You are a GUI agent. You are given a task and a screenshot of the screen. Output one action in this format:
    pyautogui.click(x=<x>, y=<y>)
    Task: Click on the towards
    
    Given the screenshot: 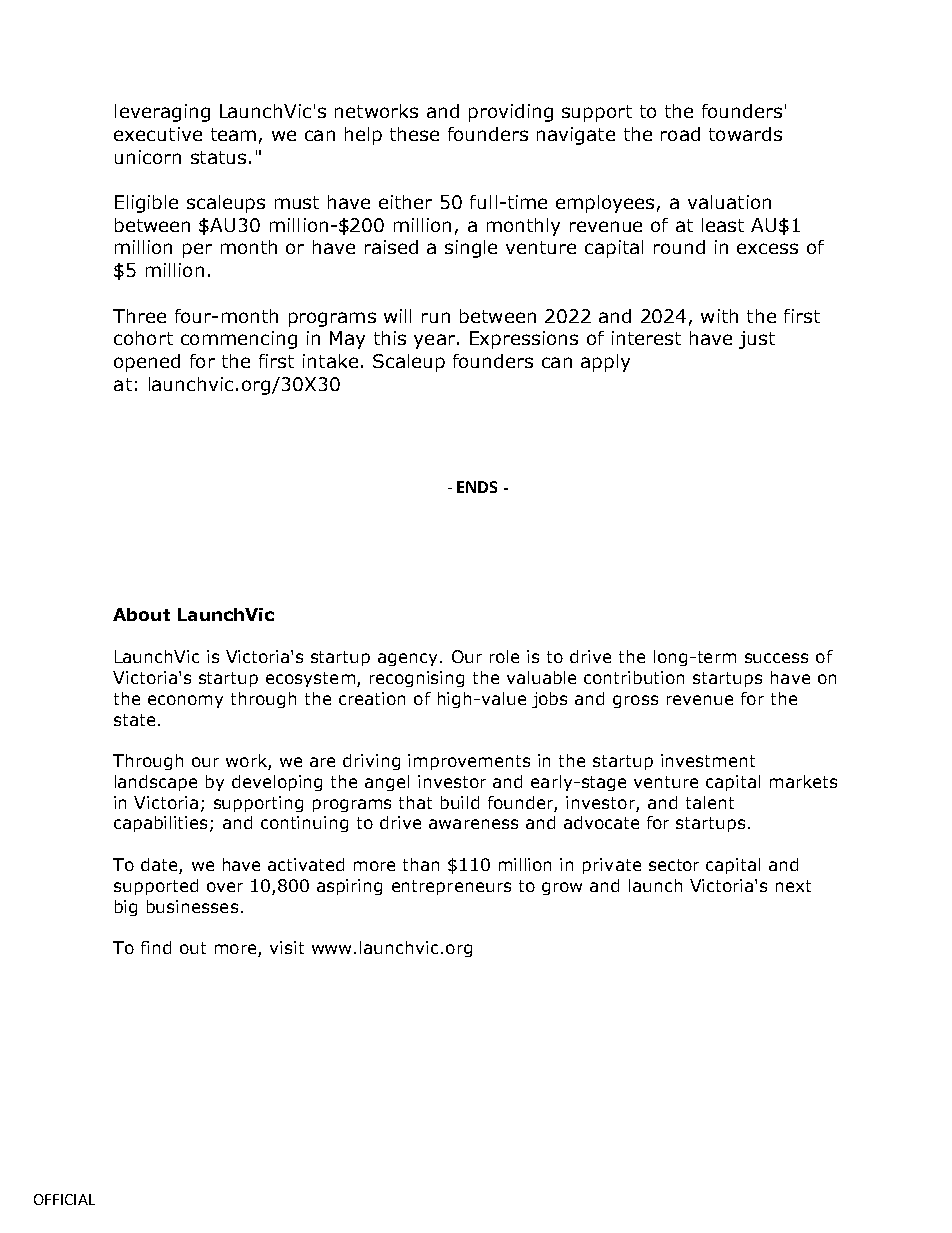 What is the action you would take?
    pyautogui.click(x=745, y=134)
